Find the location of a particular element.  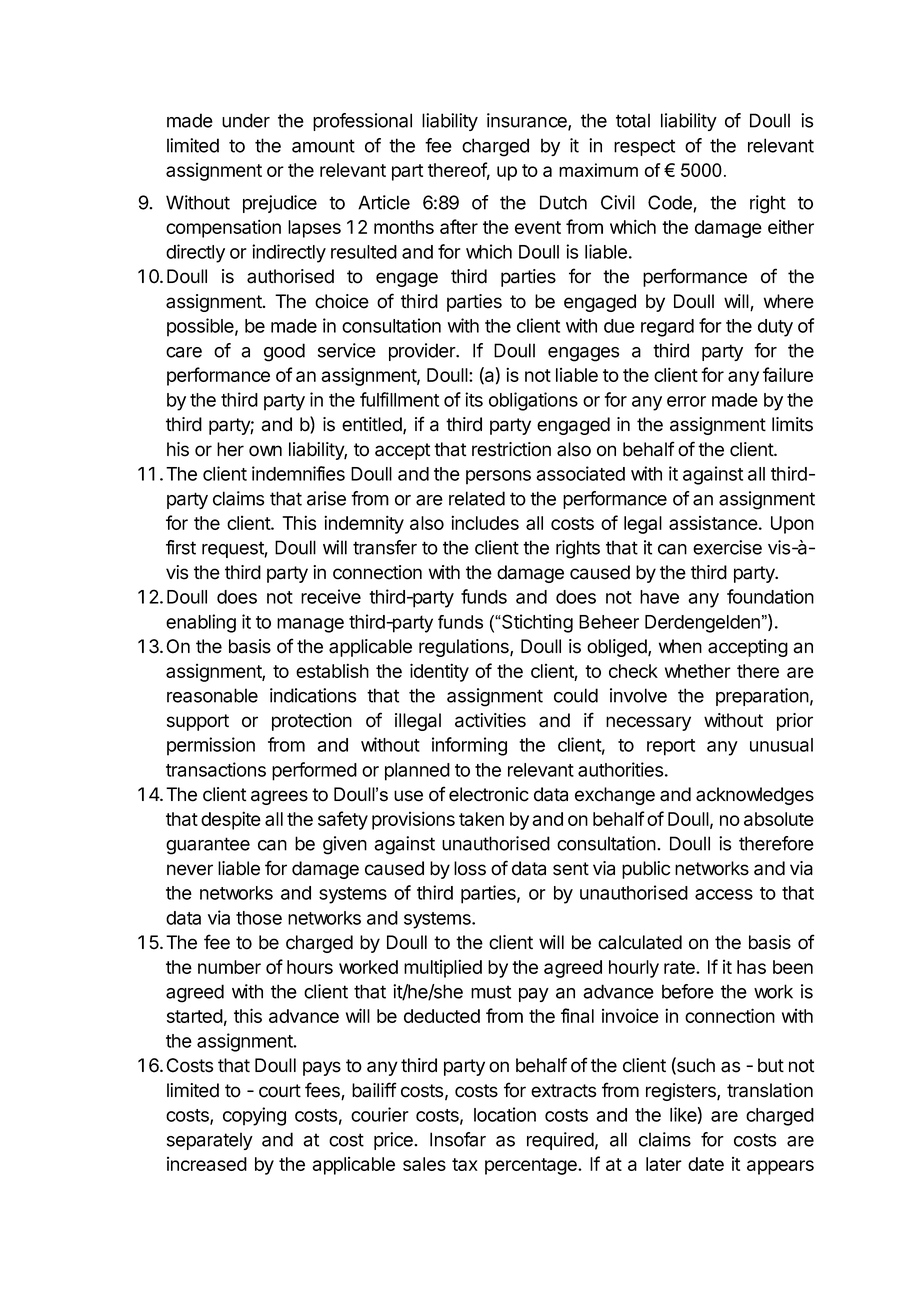

multiplied is located at coordinates (443, 968).
